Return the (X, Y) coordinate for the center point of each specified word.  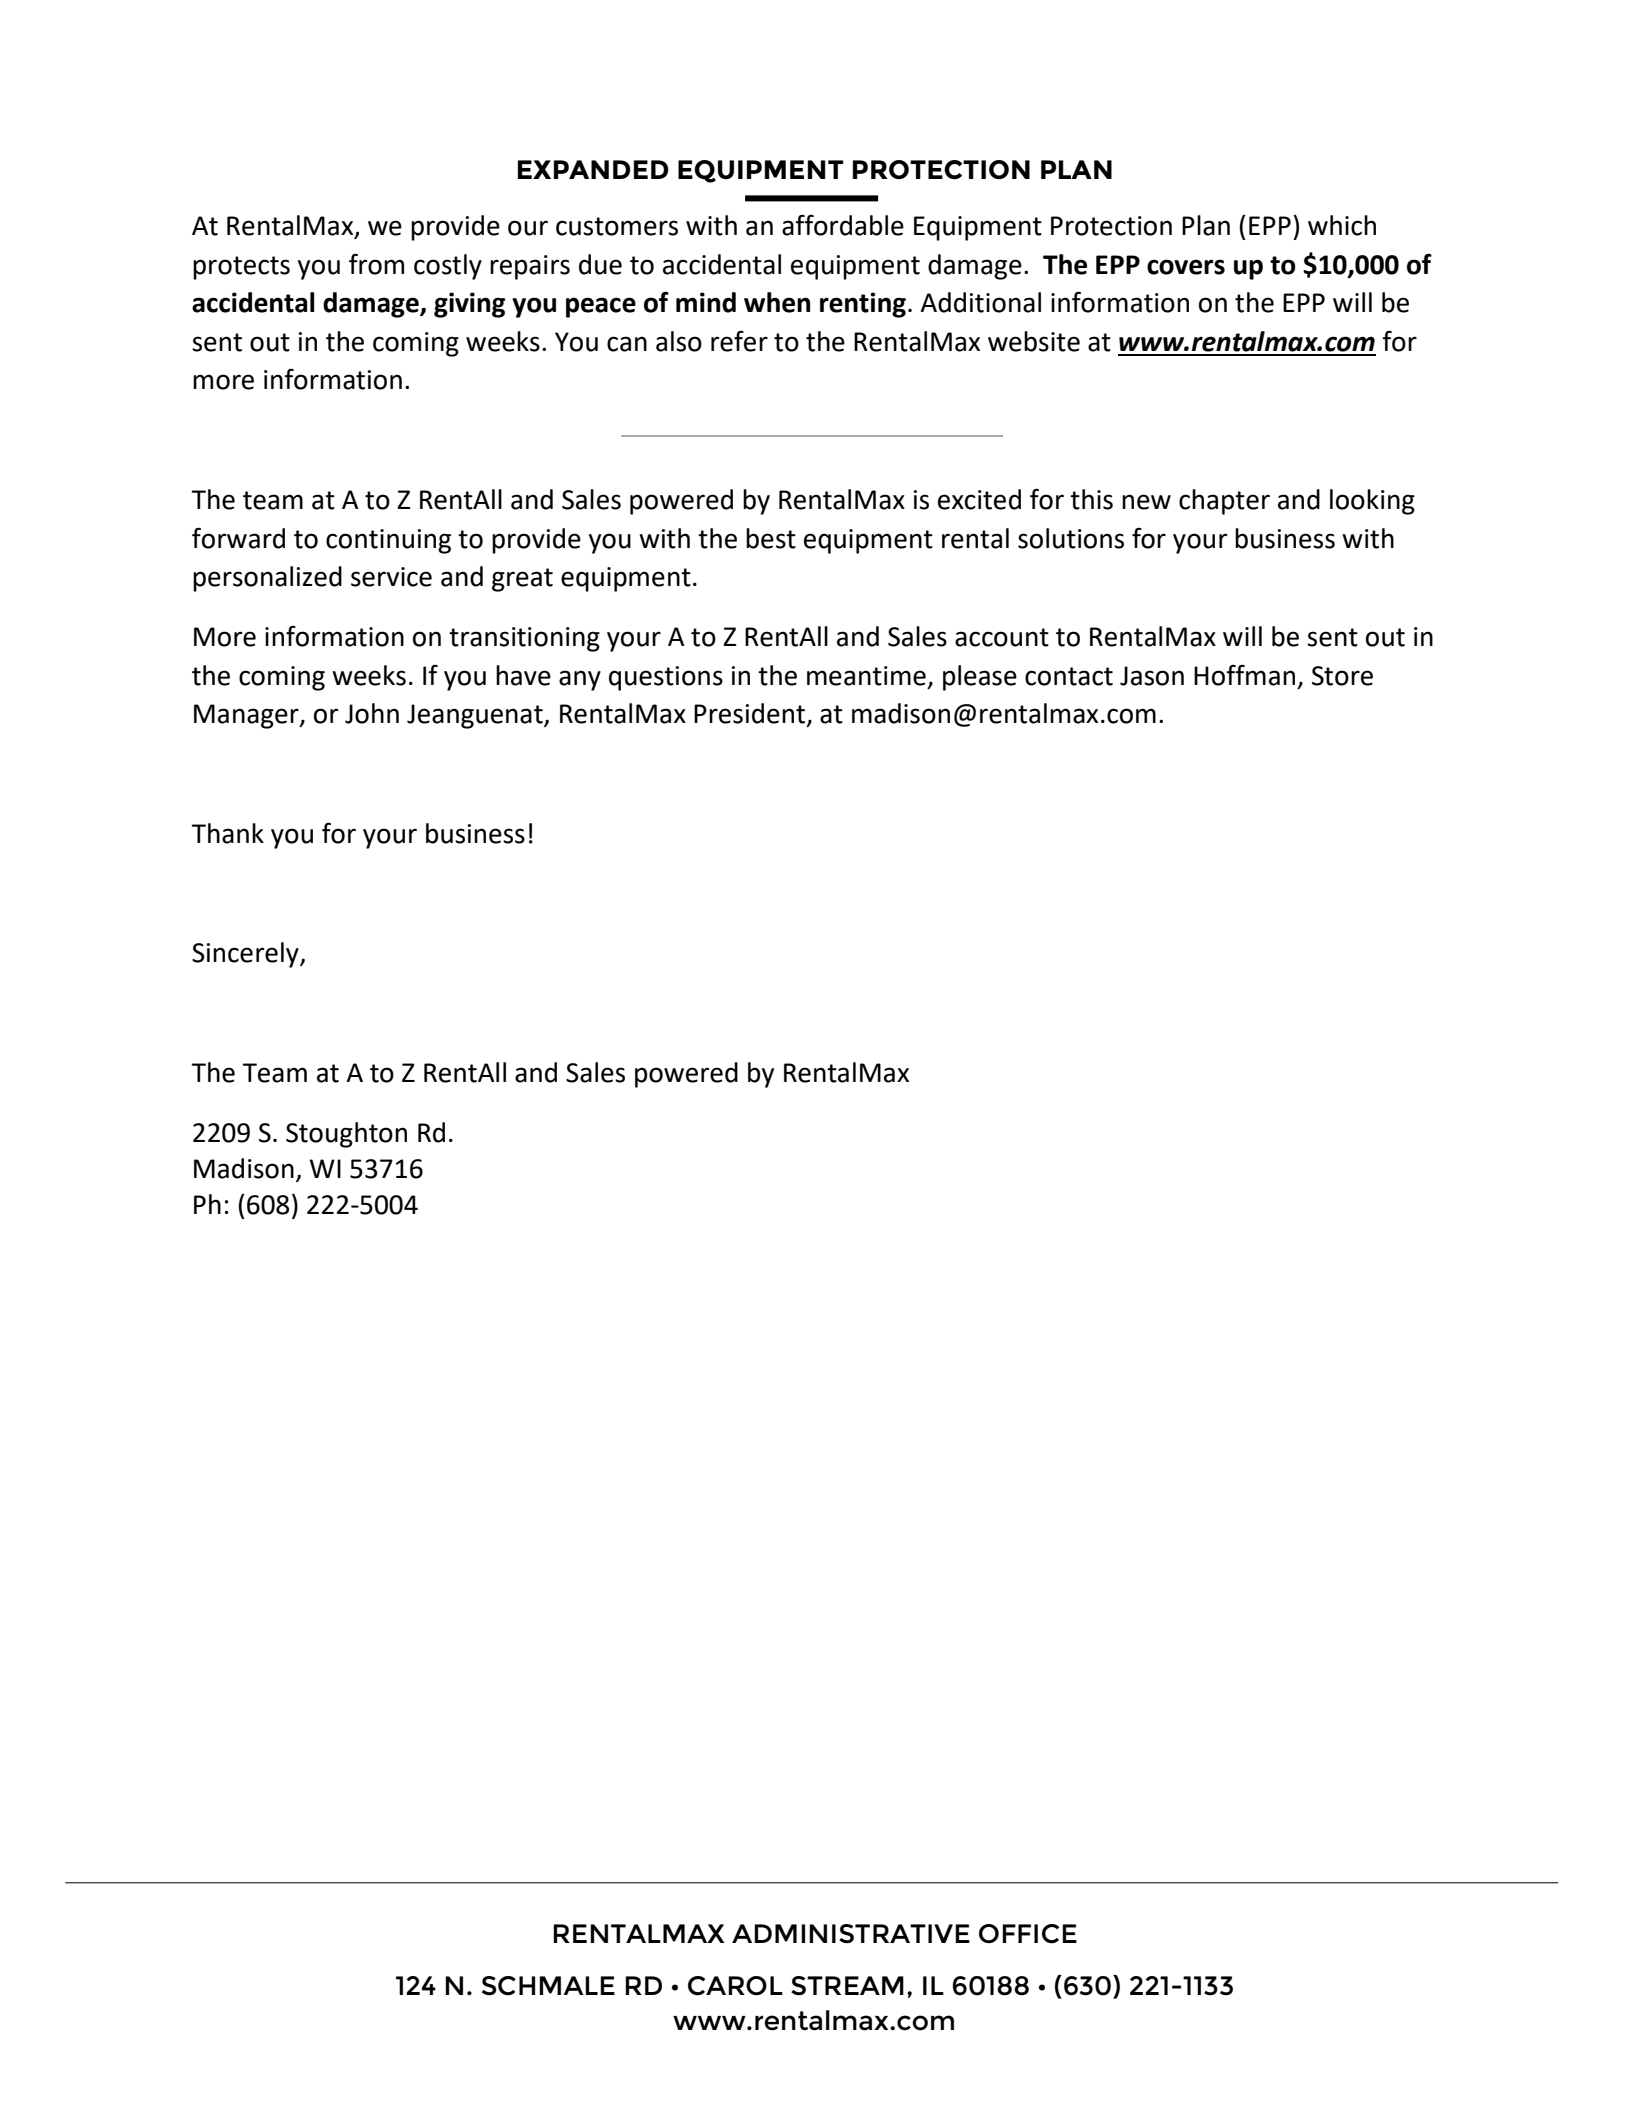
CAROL (735, 1986)
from (376, 264)
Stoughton (346, 1135)
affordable (843, 225)
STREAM (847, 1986)
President (751, 714)
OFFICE (1028, 1934)
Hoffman (1244, 675)
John (372, 713)
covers (1186, 267)
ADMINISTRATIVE (851, 1934)
